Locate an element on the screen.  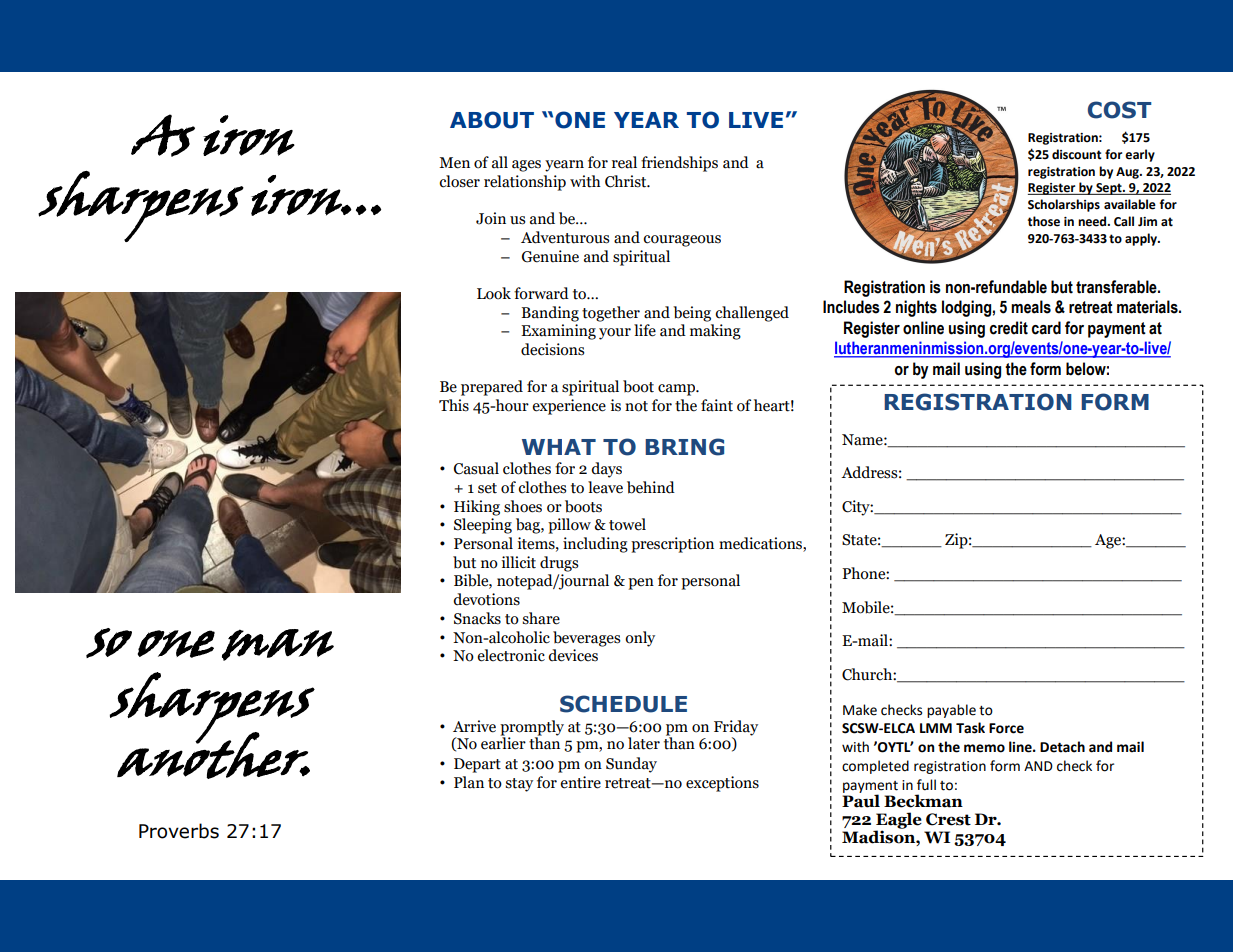
exceptions is located at coordinates (722, 784).
